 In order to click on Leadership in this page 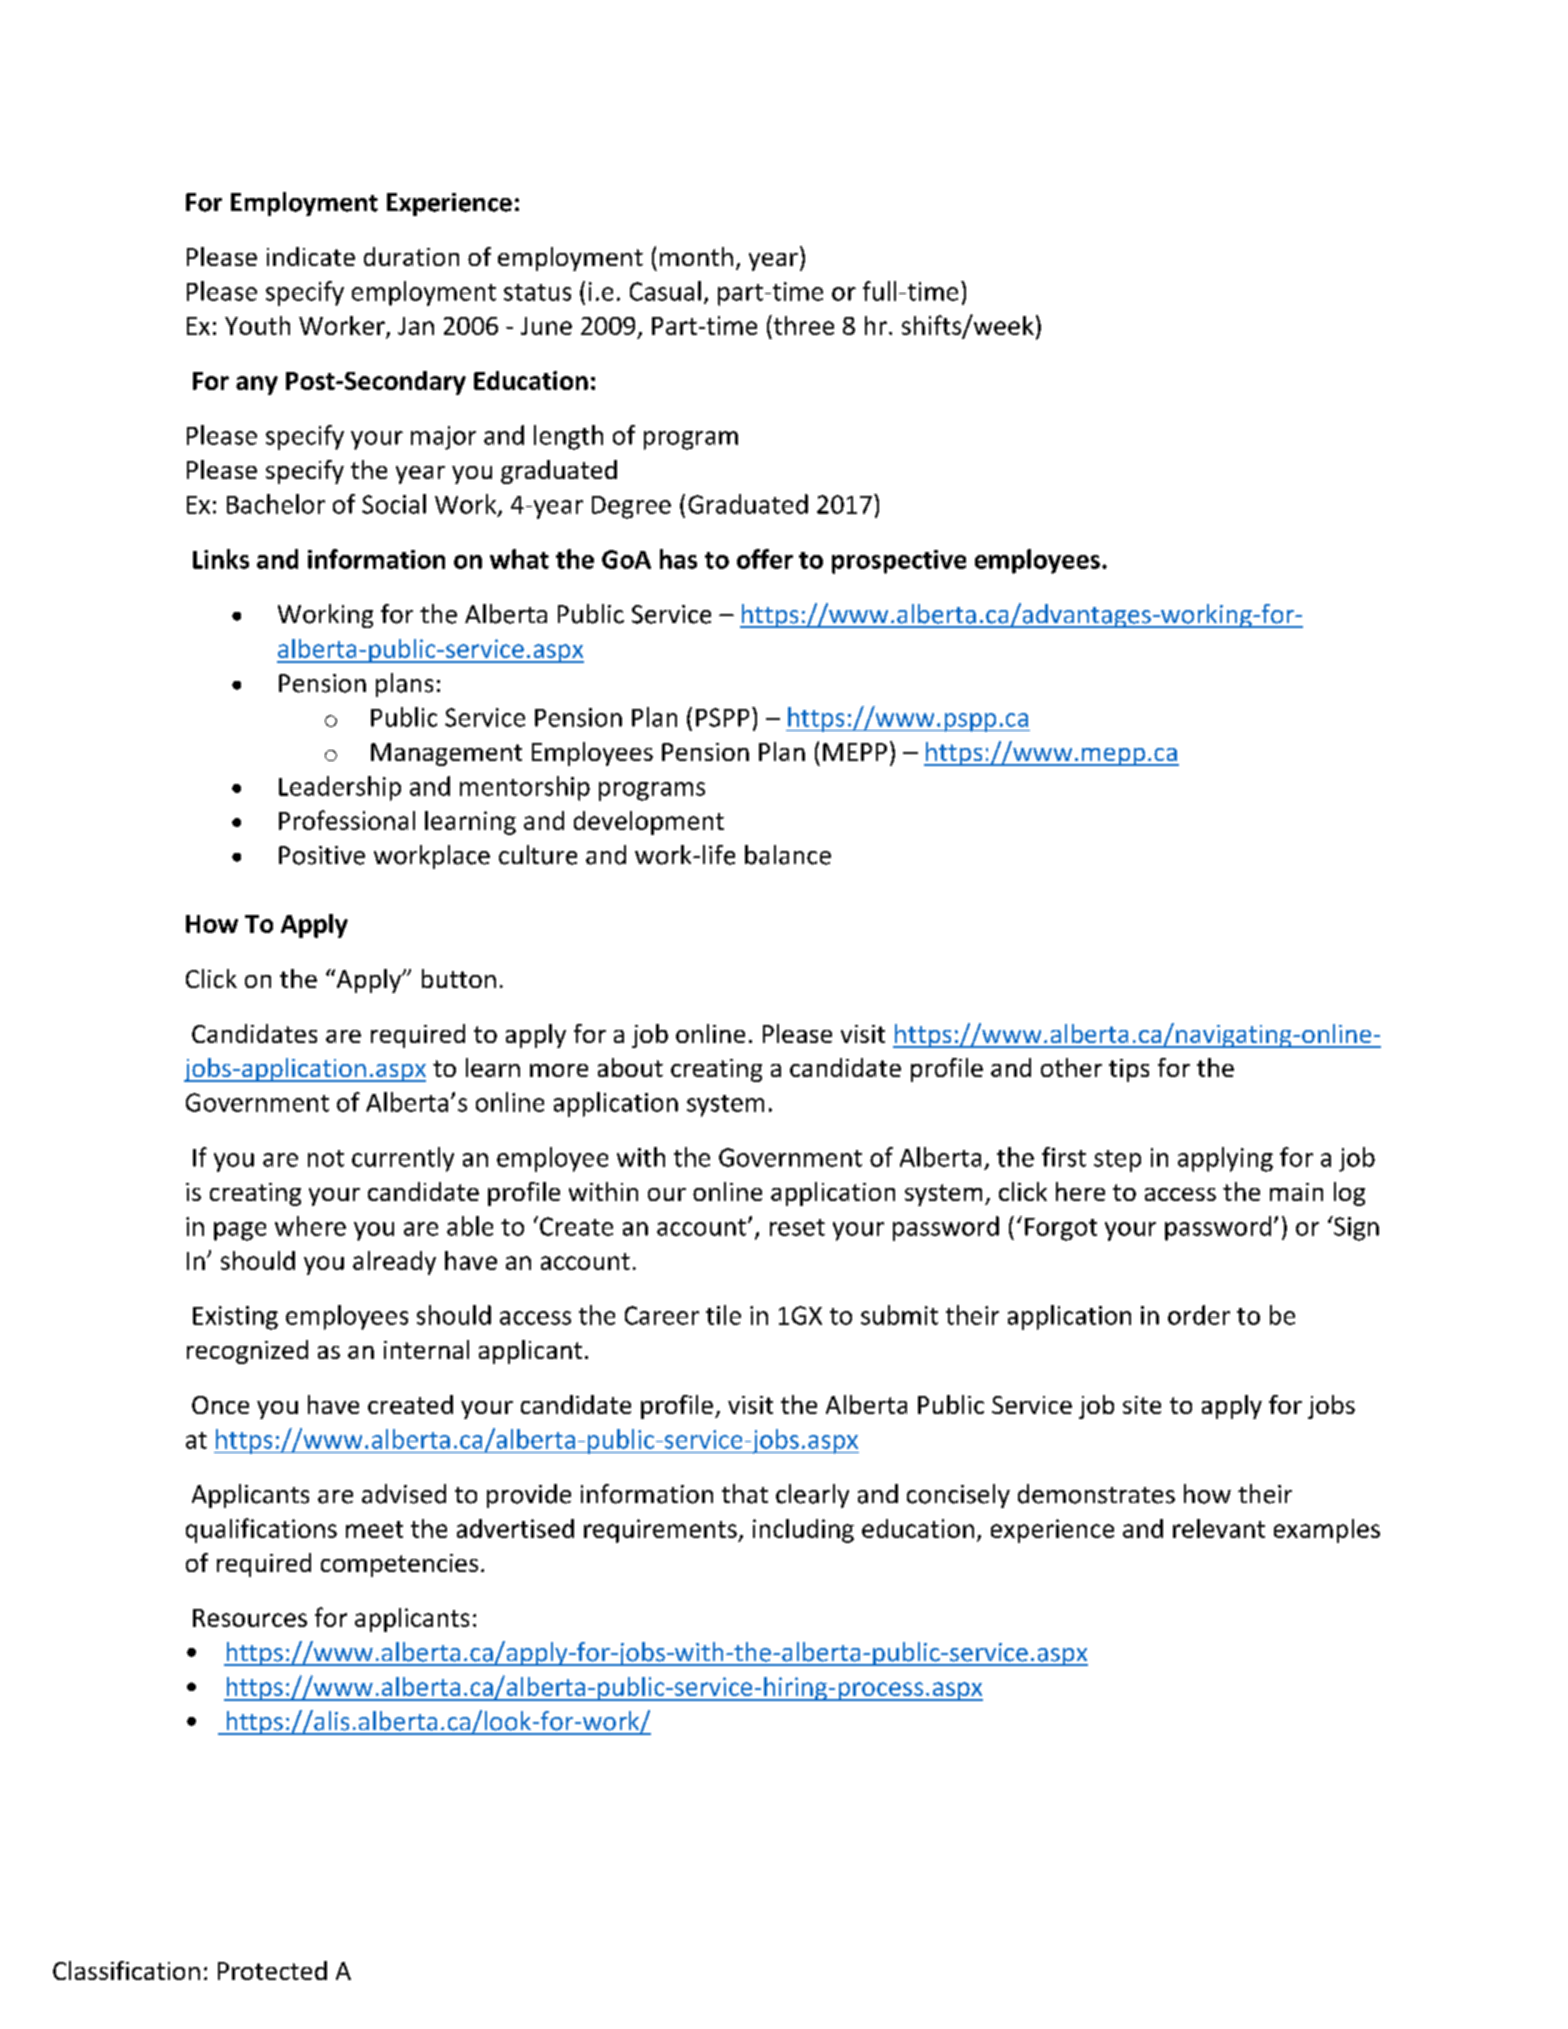, I will do `click(340, 788)`.
